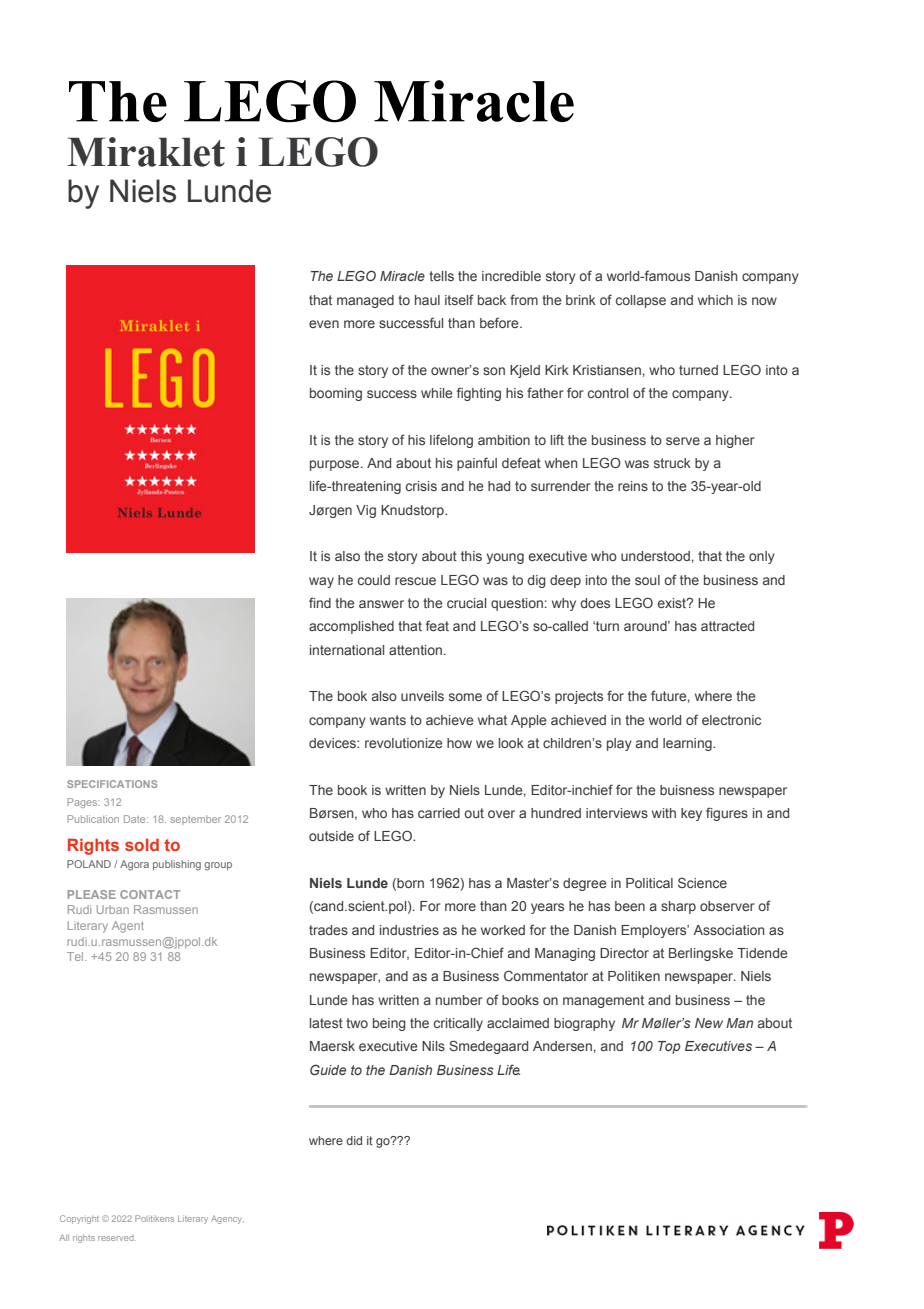  I want to click on exist, so click(673, 603).
